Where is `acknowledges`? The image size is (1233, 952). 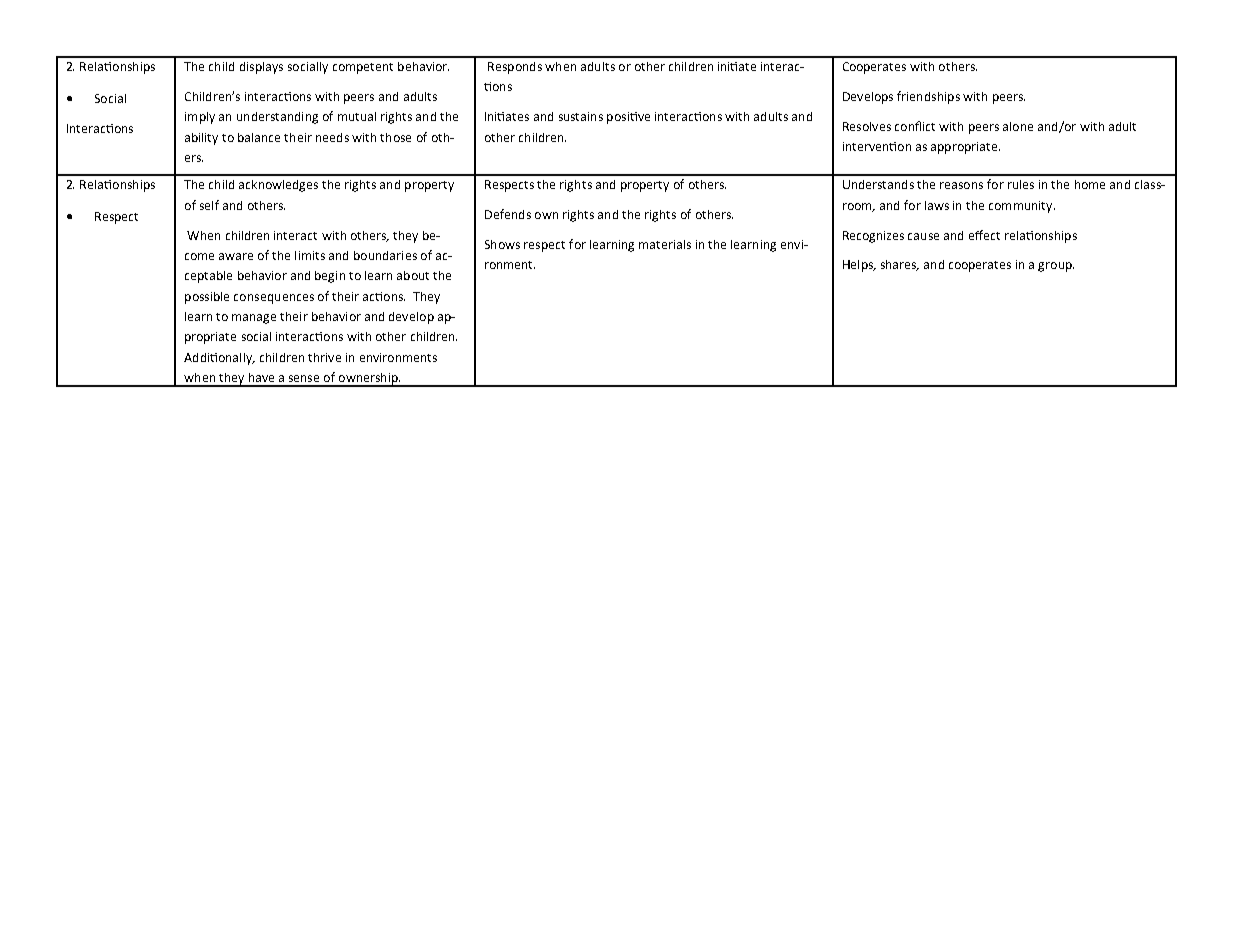 acknowledges is located at coordinates (278, 186).
